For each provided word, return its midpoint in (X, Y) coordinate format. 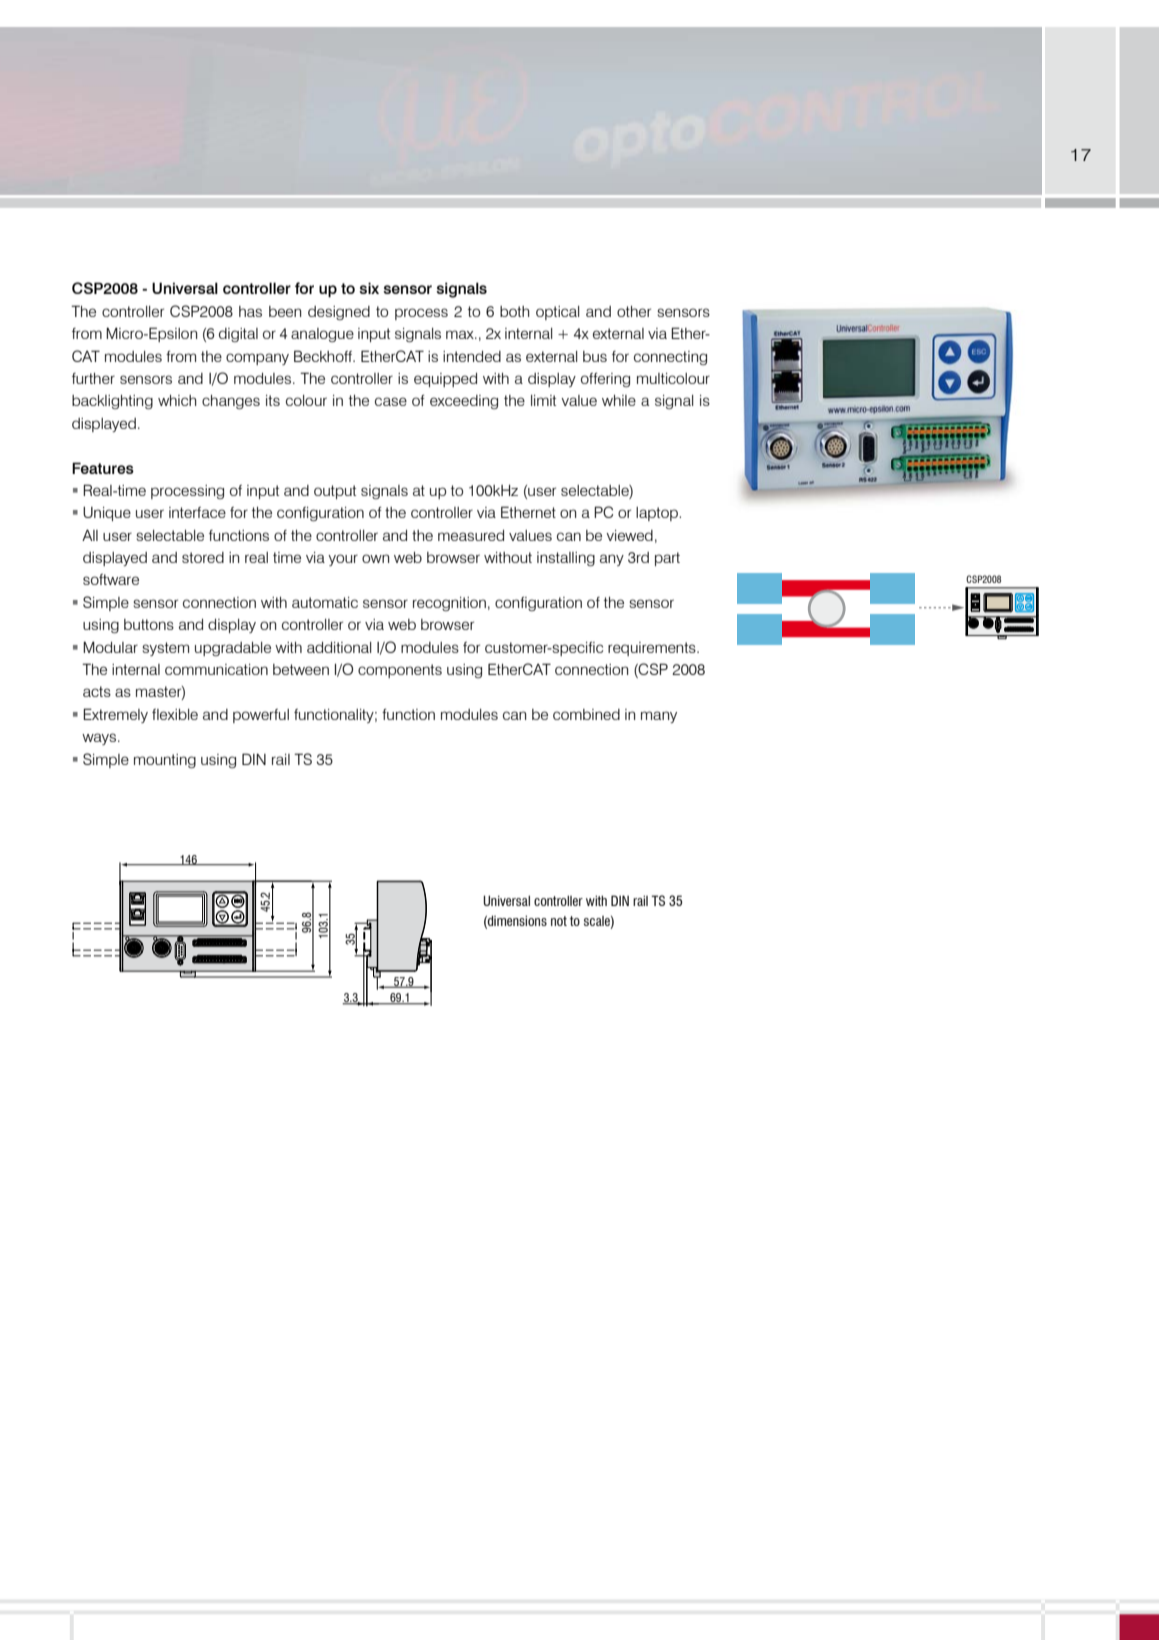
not (559, 921)
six (369, 288)
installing (566, 559)
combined (586, 714)
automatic (325, 602)
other (634, 311)
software (111, 579)
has (250, 311)
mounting (165, 761)
